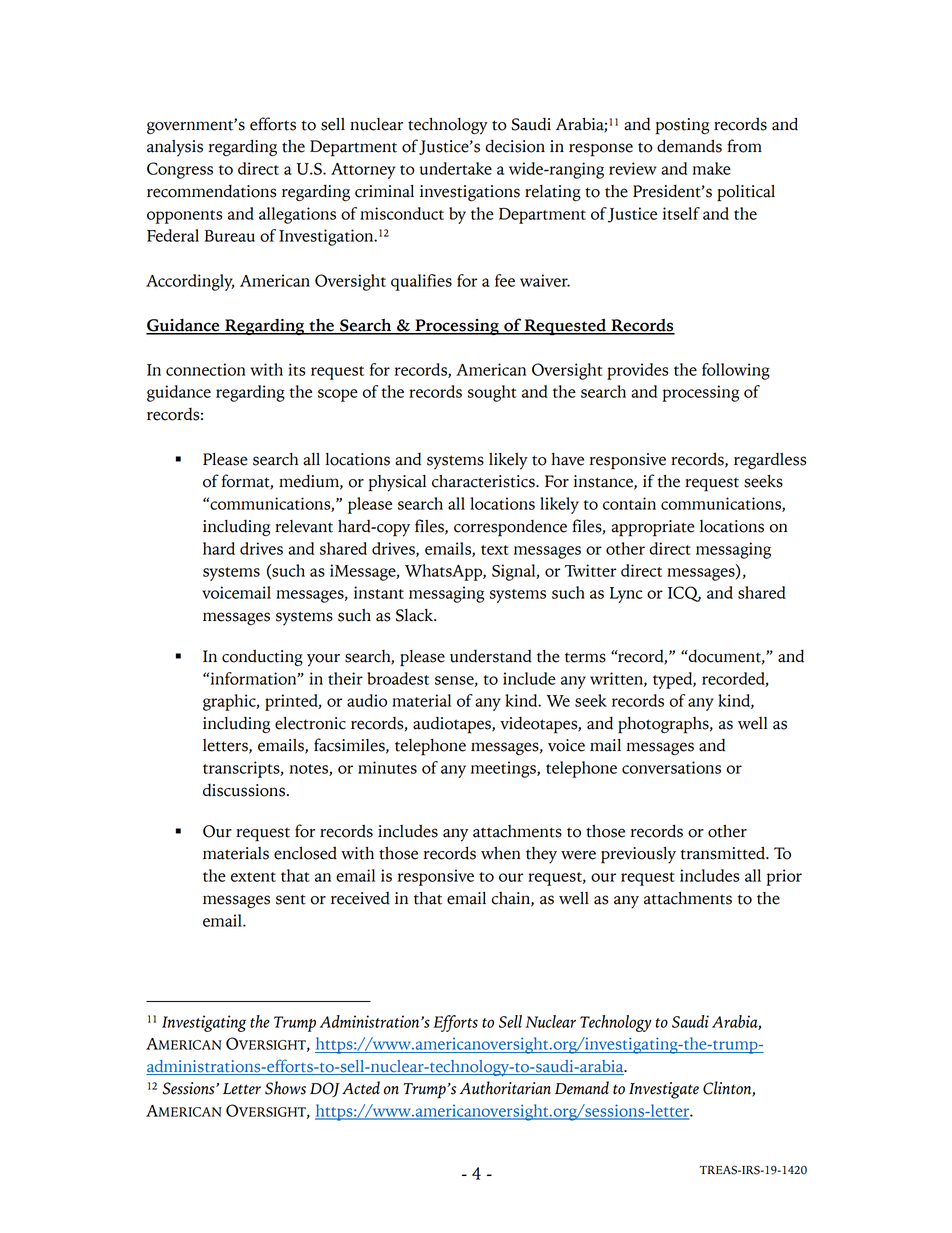 This image has height=1233, width=952. I want to click on make, so click(711, 168).
